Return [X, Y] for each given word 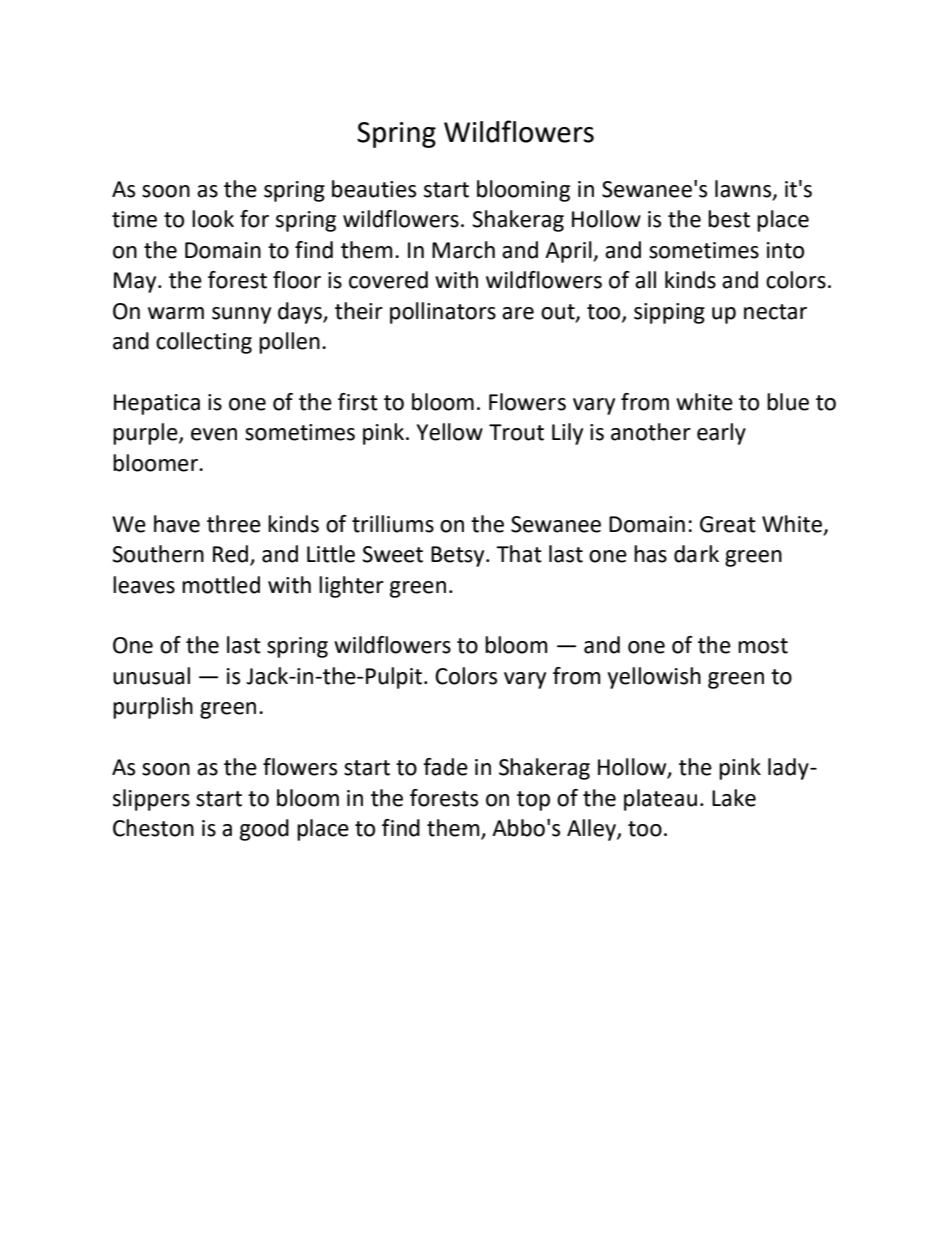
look [213, 219]
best [729, 219]
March [463, 250]
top [533, 801]
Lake [734, 798]
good [264, 830]
